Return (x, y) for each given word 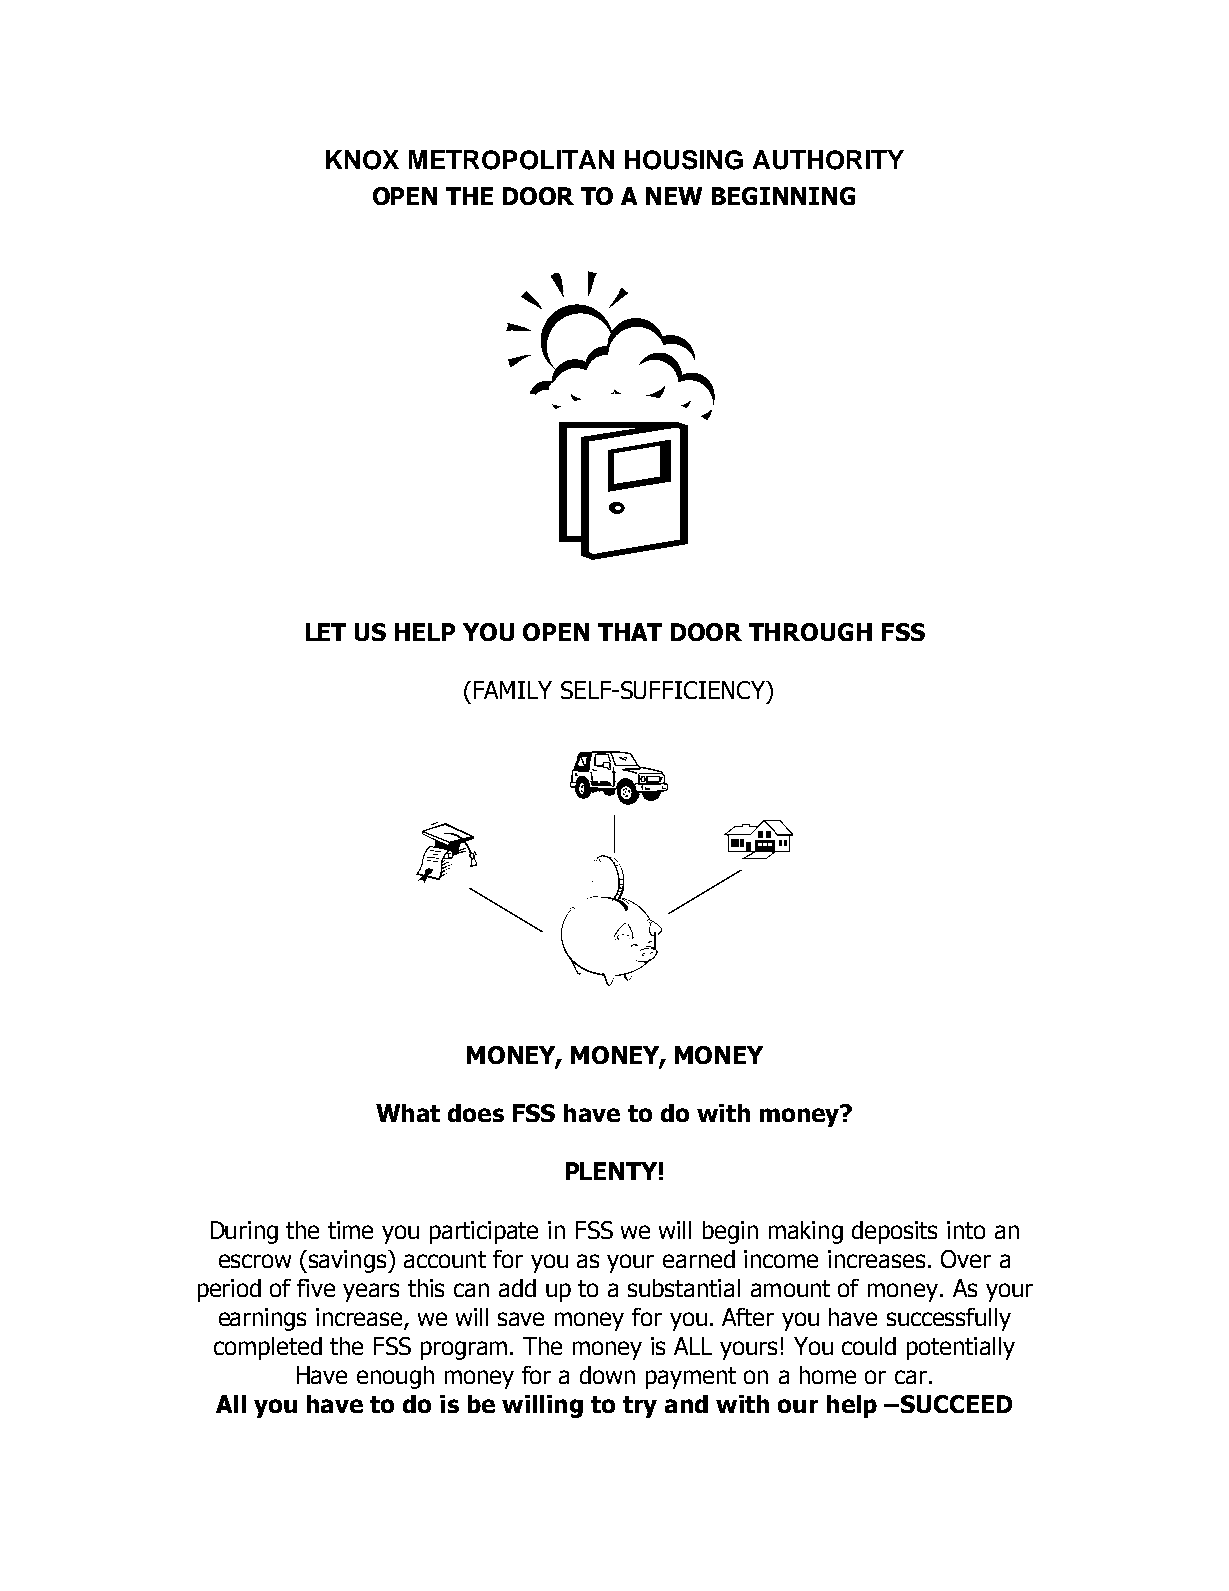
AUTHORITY (828, 160)
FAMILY (513, 690)
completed (268, 1348)
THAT (630, 632)
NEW (674, 196)
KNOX (362, 160)
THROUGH (810, 632)
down (607, 1375)
